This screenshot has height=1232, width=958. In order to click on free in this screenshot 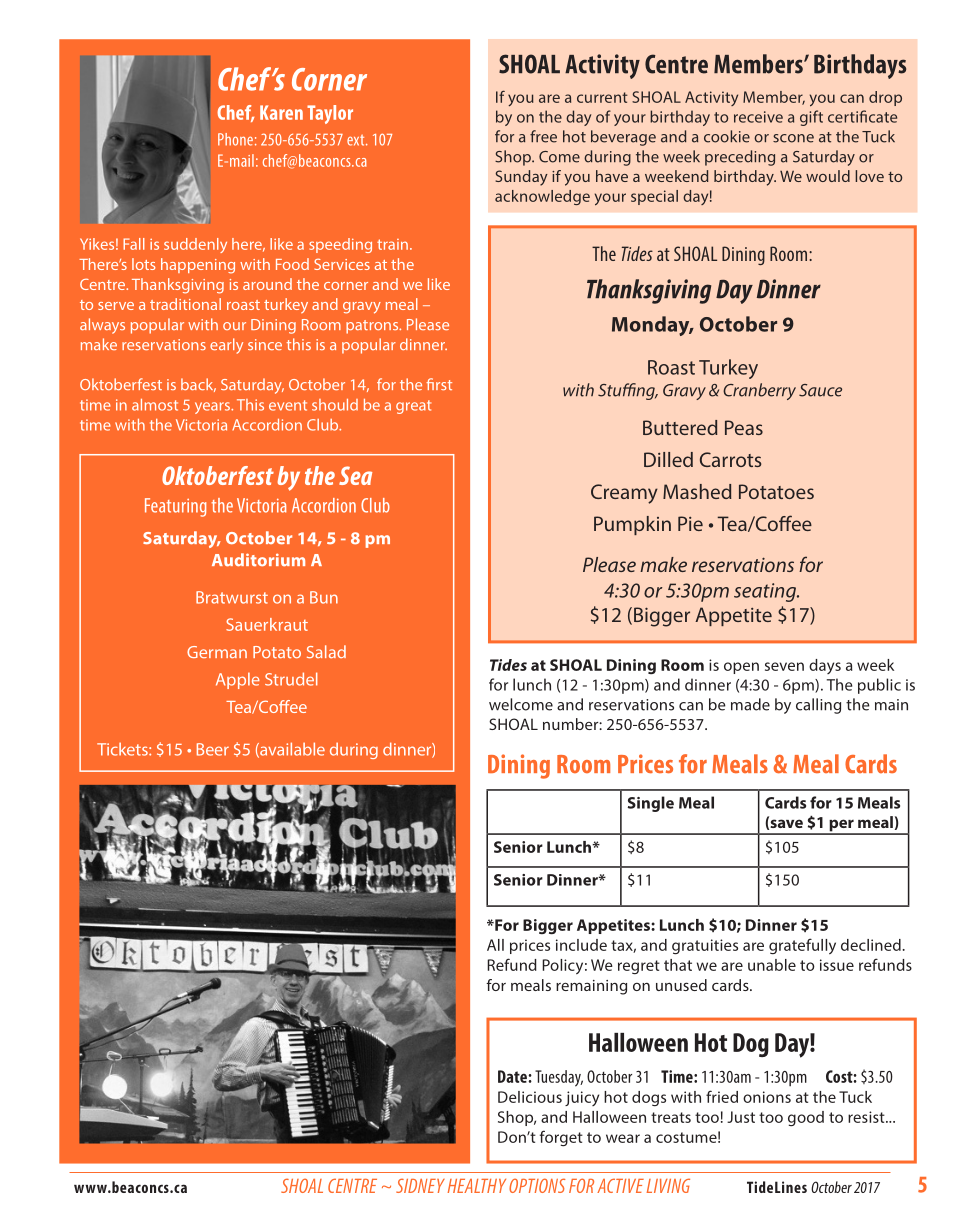, I will do `click(543, 136)`.
